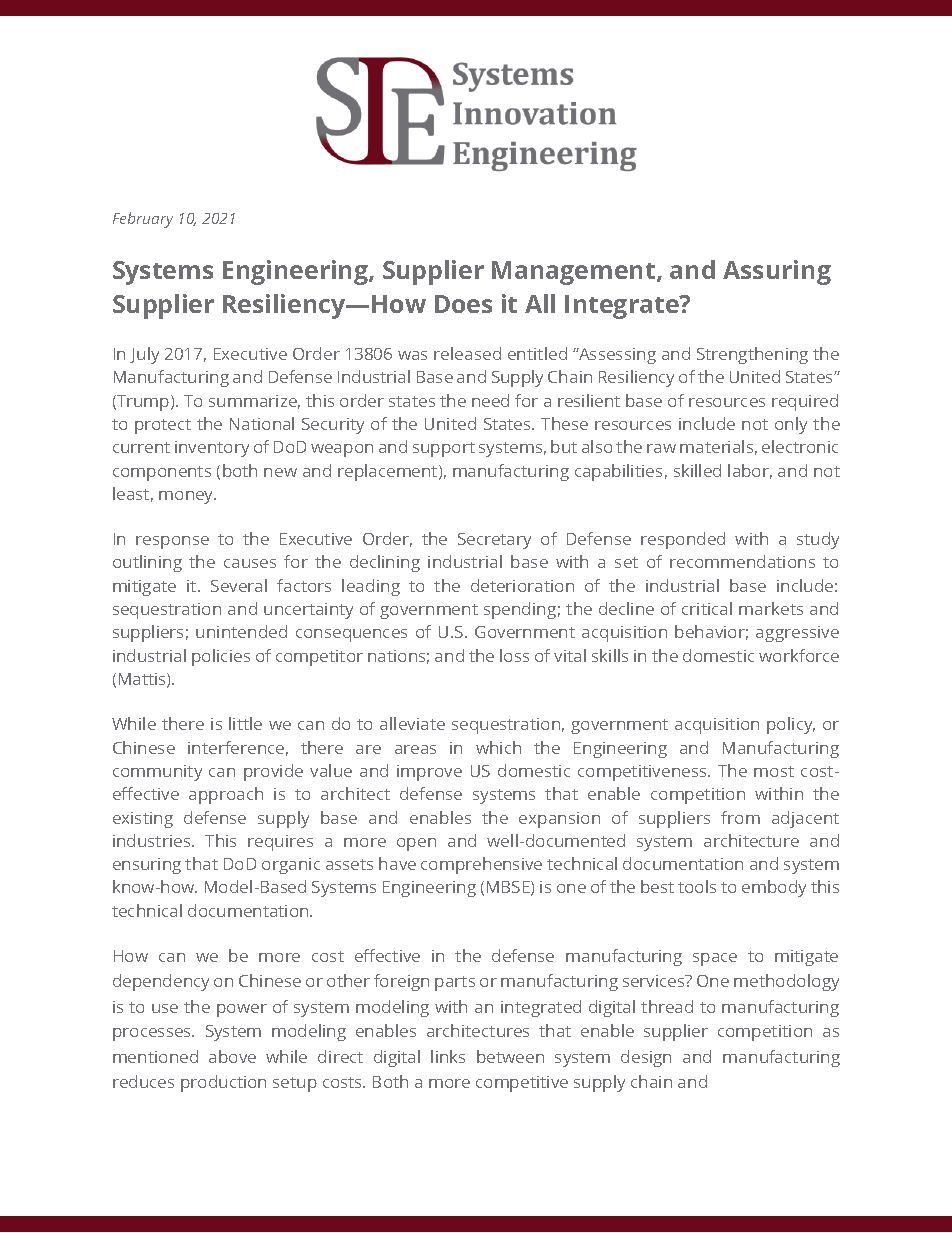 The image size is (952, 1233). I want to click on Assuring, so click(777, 272).
